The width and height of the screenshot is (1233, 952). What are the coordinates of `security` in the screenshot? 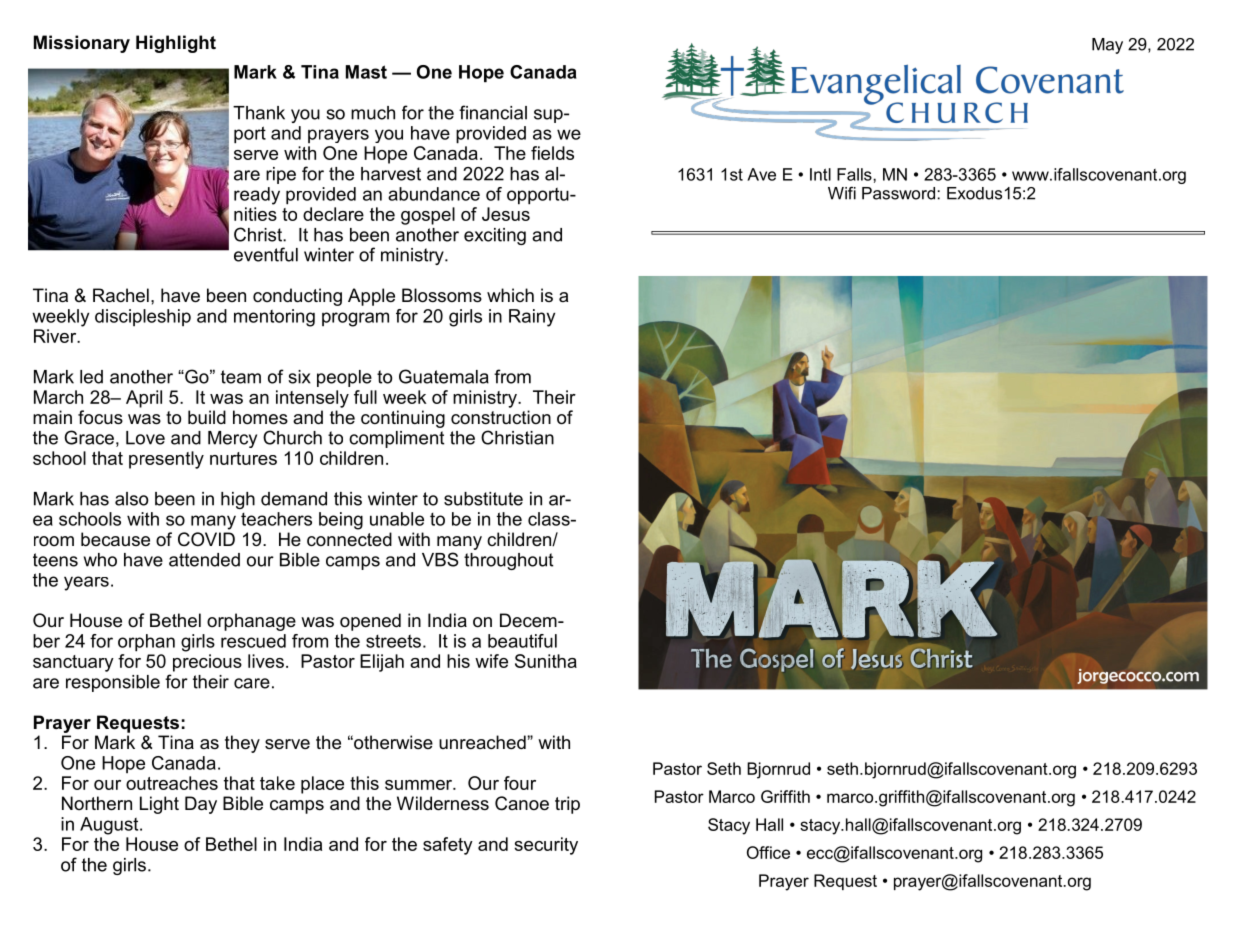 It's located at (546, 846).
